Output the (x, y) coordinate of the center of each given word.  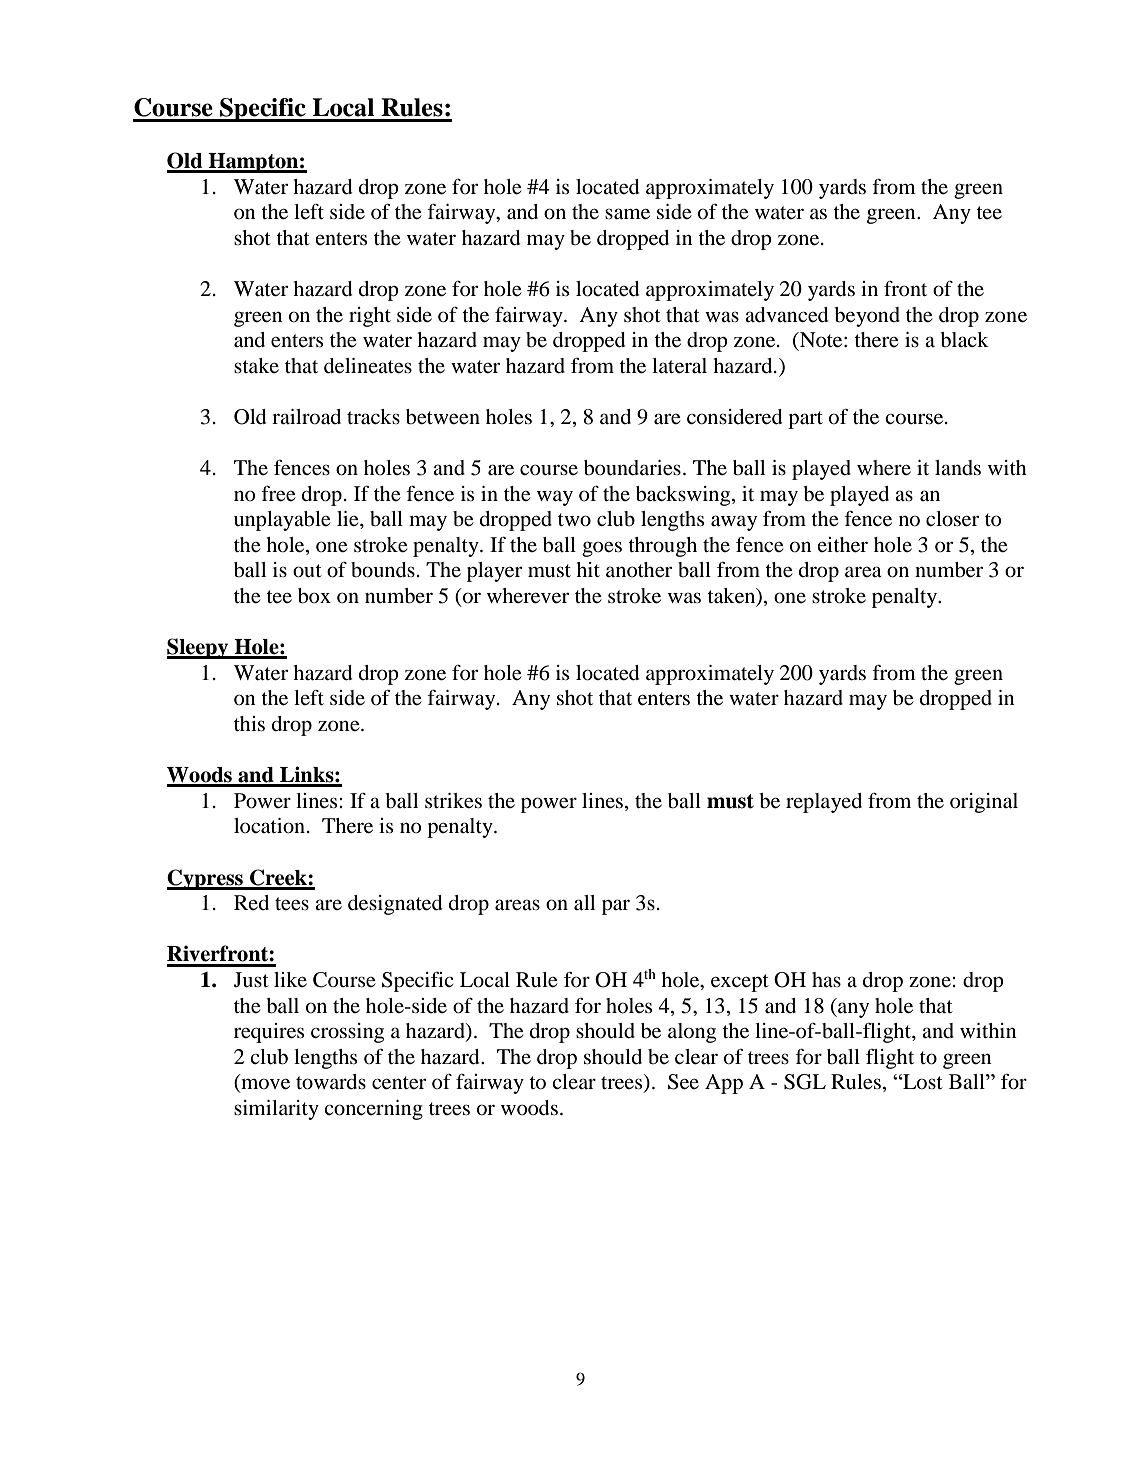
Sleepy (199, 648)
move (264, 1085)
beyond (867, 317)
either (842, 545)
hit (588, 569)
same (627, 214)
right (370, 317)
